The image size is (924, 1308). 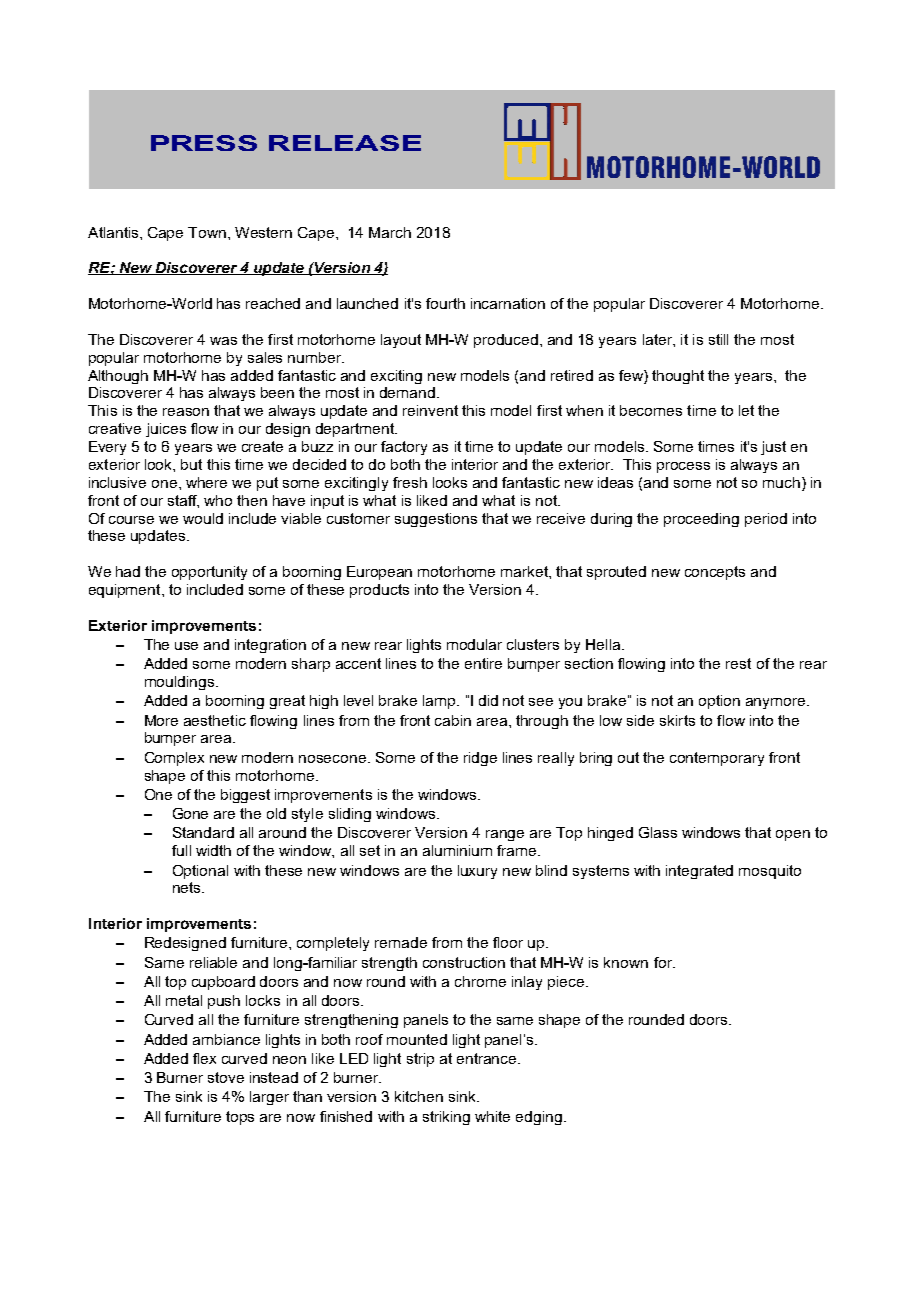 I want to click on ridge, so click(x=480, y=759).
